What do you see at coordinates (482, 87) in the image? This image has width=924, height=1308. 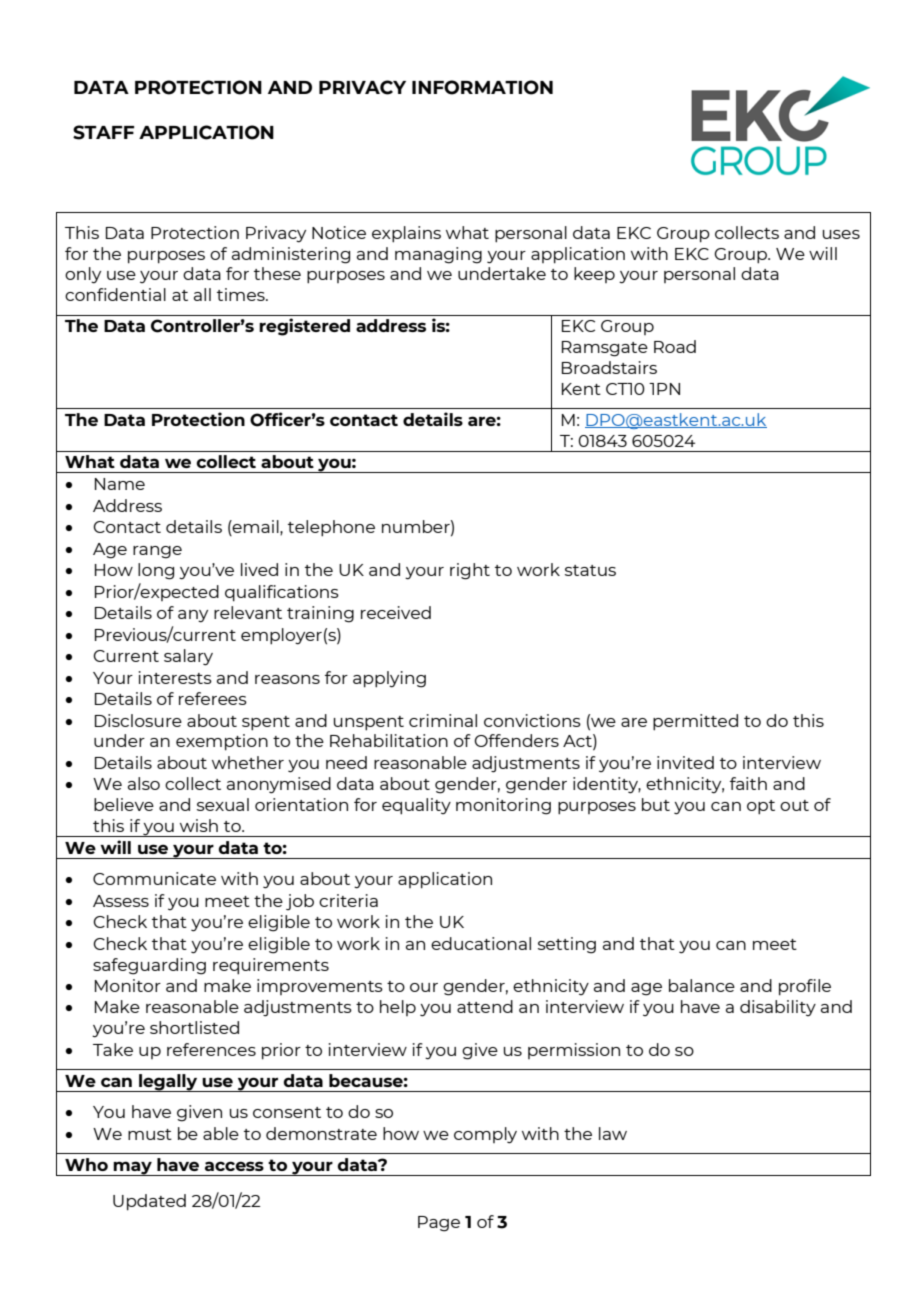 I see `INFORMATION` at bounding box center [482, 87].
